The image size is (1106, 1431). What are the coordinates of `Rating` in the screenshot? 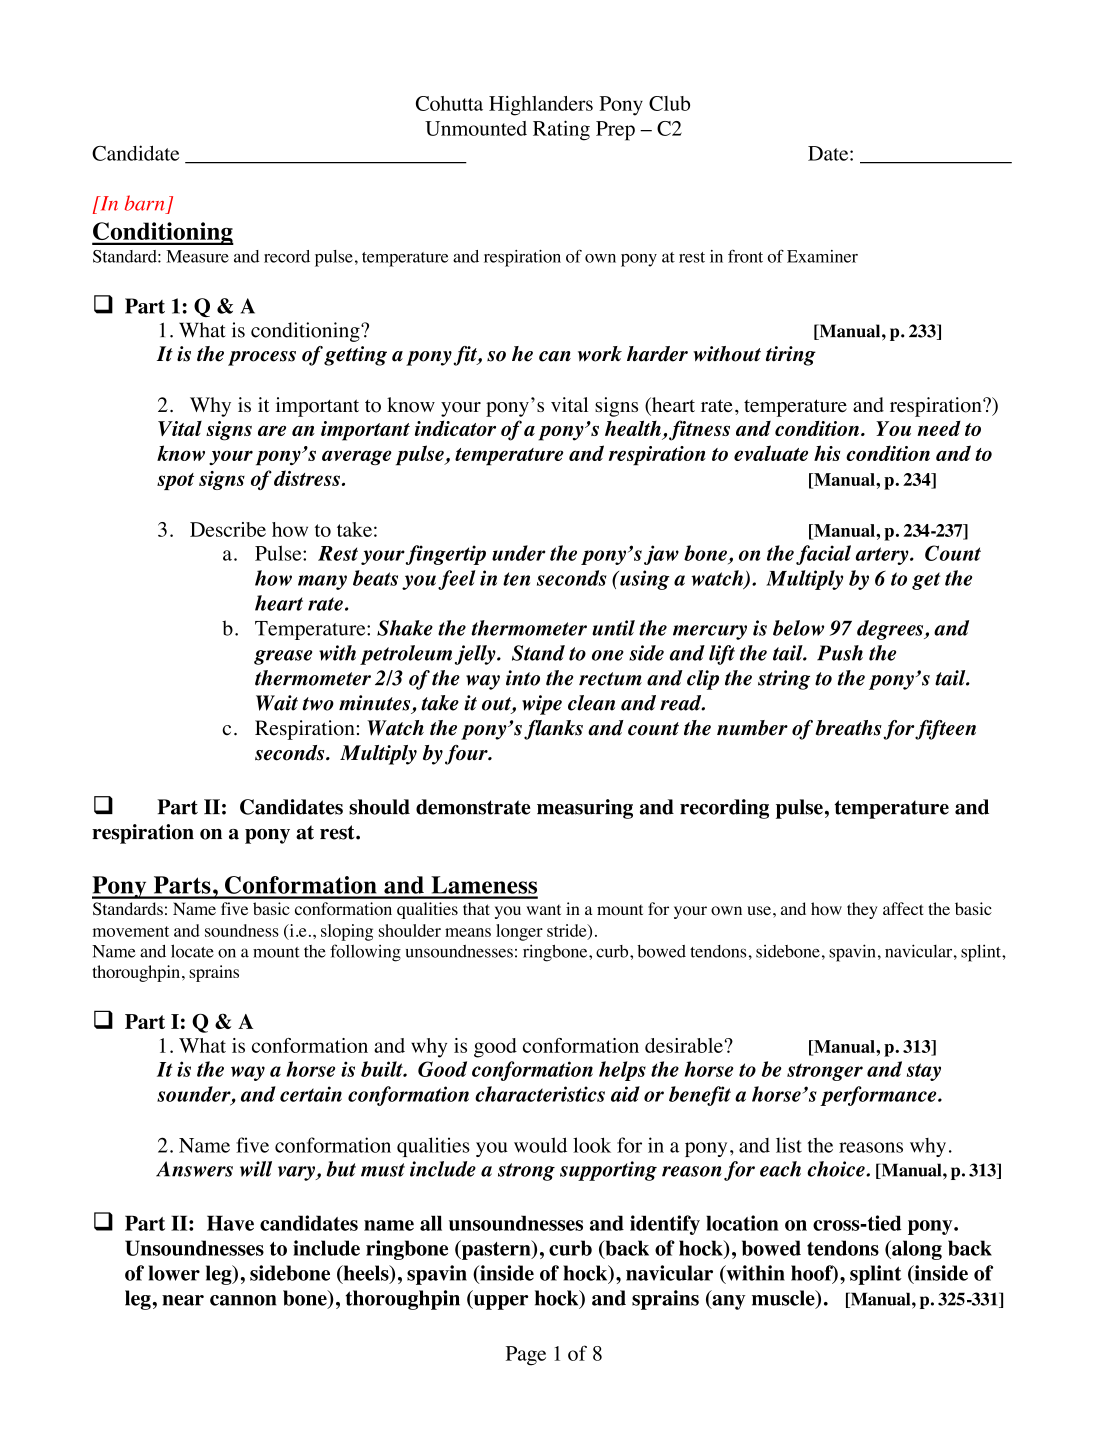 It's located at (561, 130).
